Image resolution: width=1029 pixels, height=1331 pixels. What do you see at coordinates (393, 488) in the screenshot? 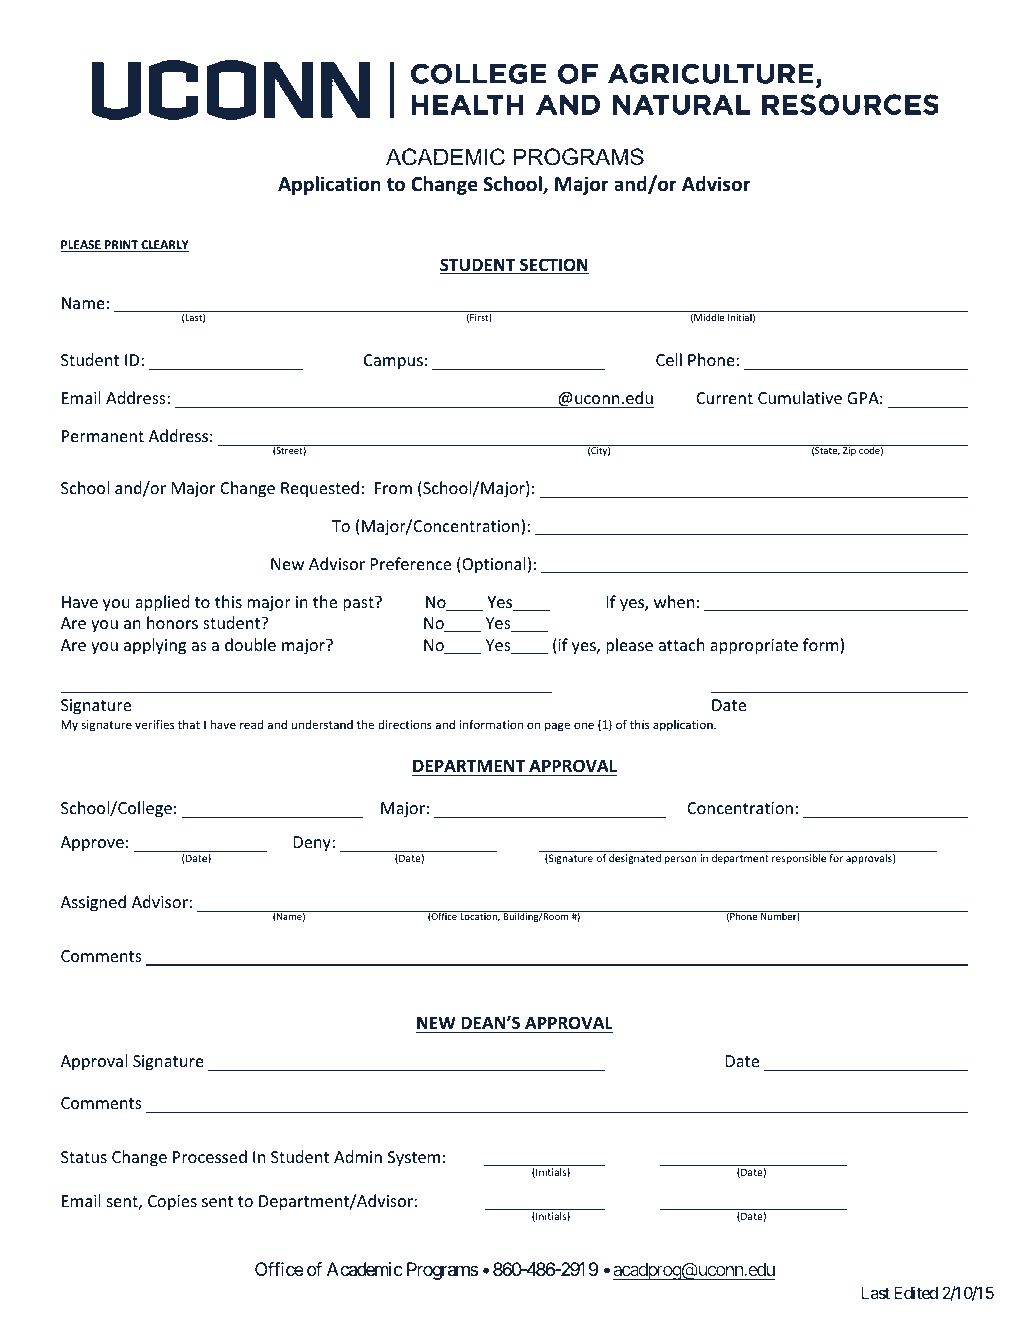
I see `From` at bounding box center [393, 488].
